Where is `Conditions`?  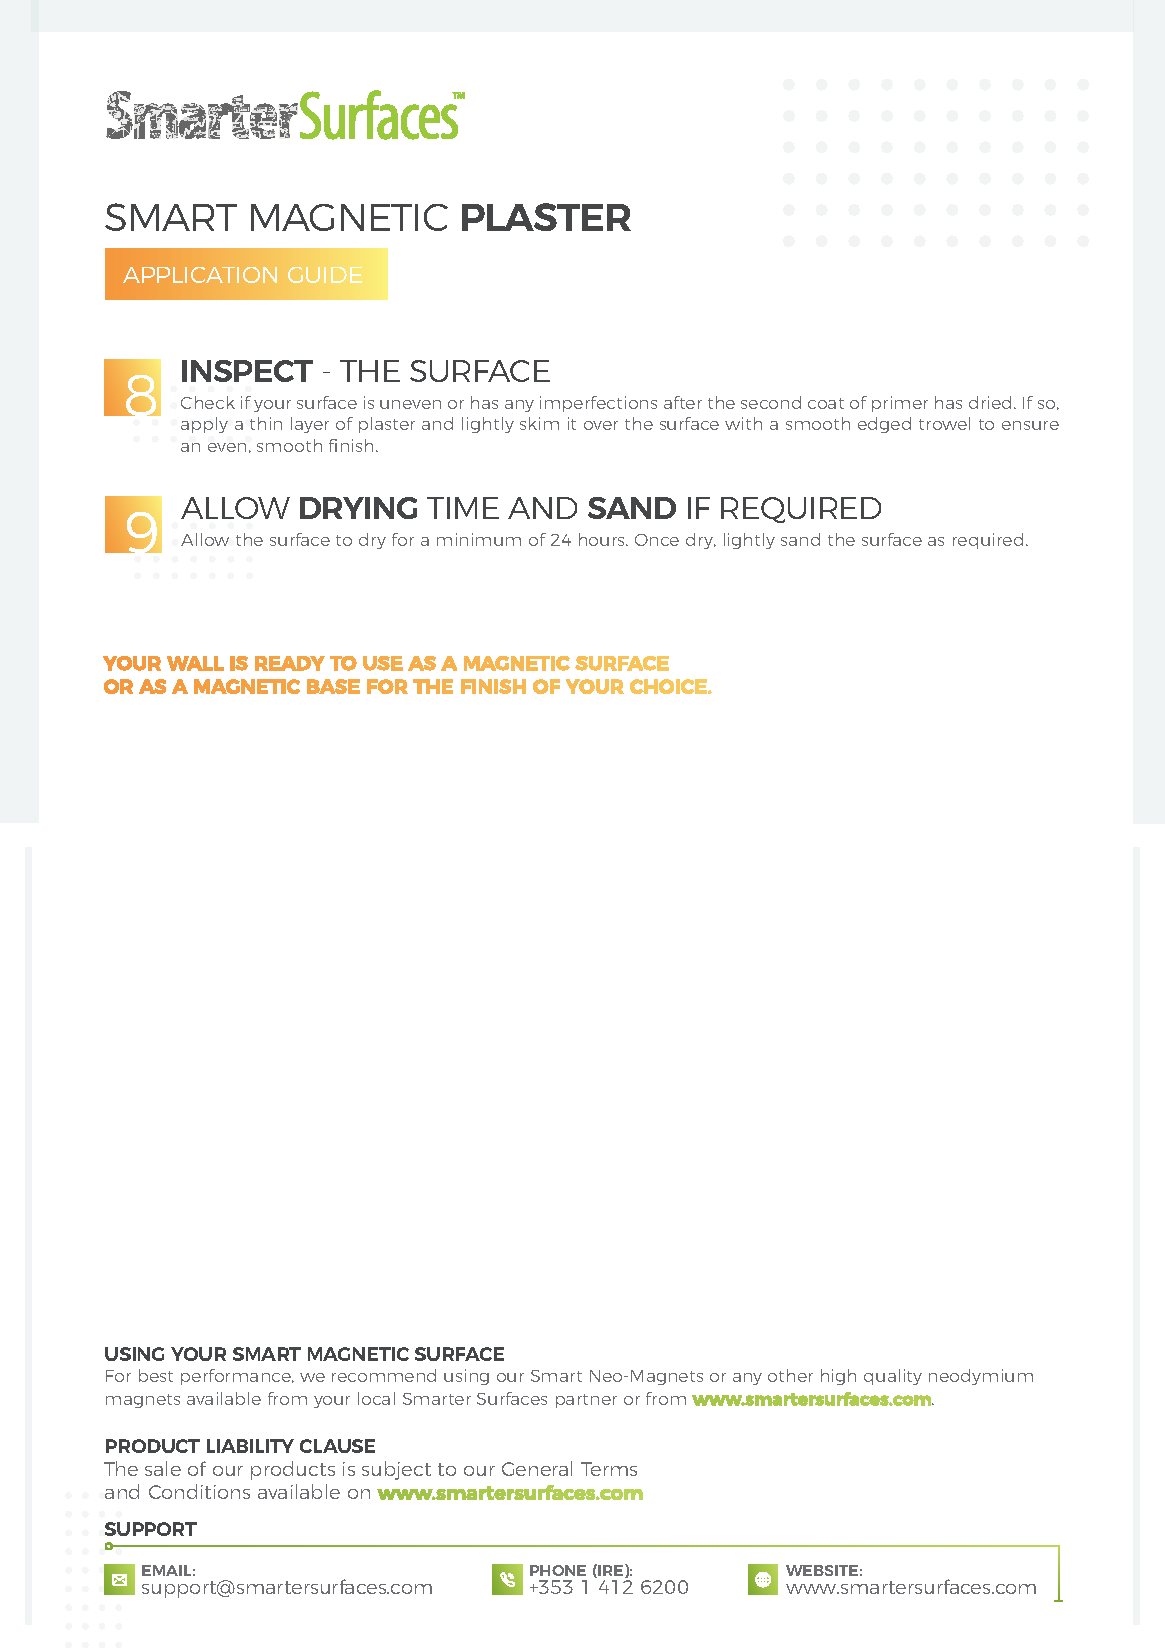 Conditions is located at coordinates (199, 1491).
